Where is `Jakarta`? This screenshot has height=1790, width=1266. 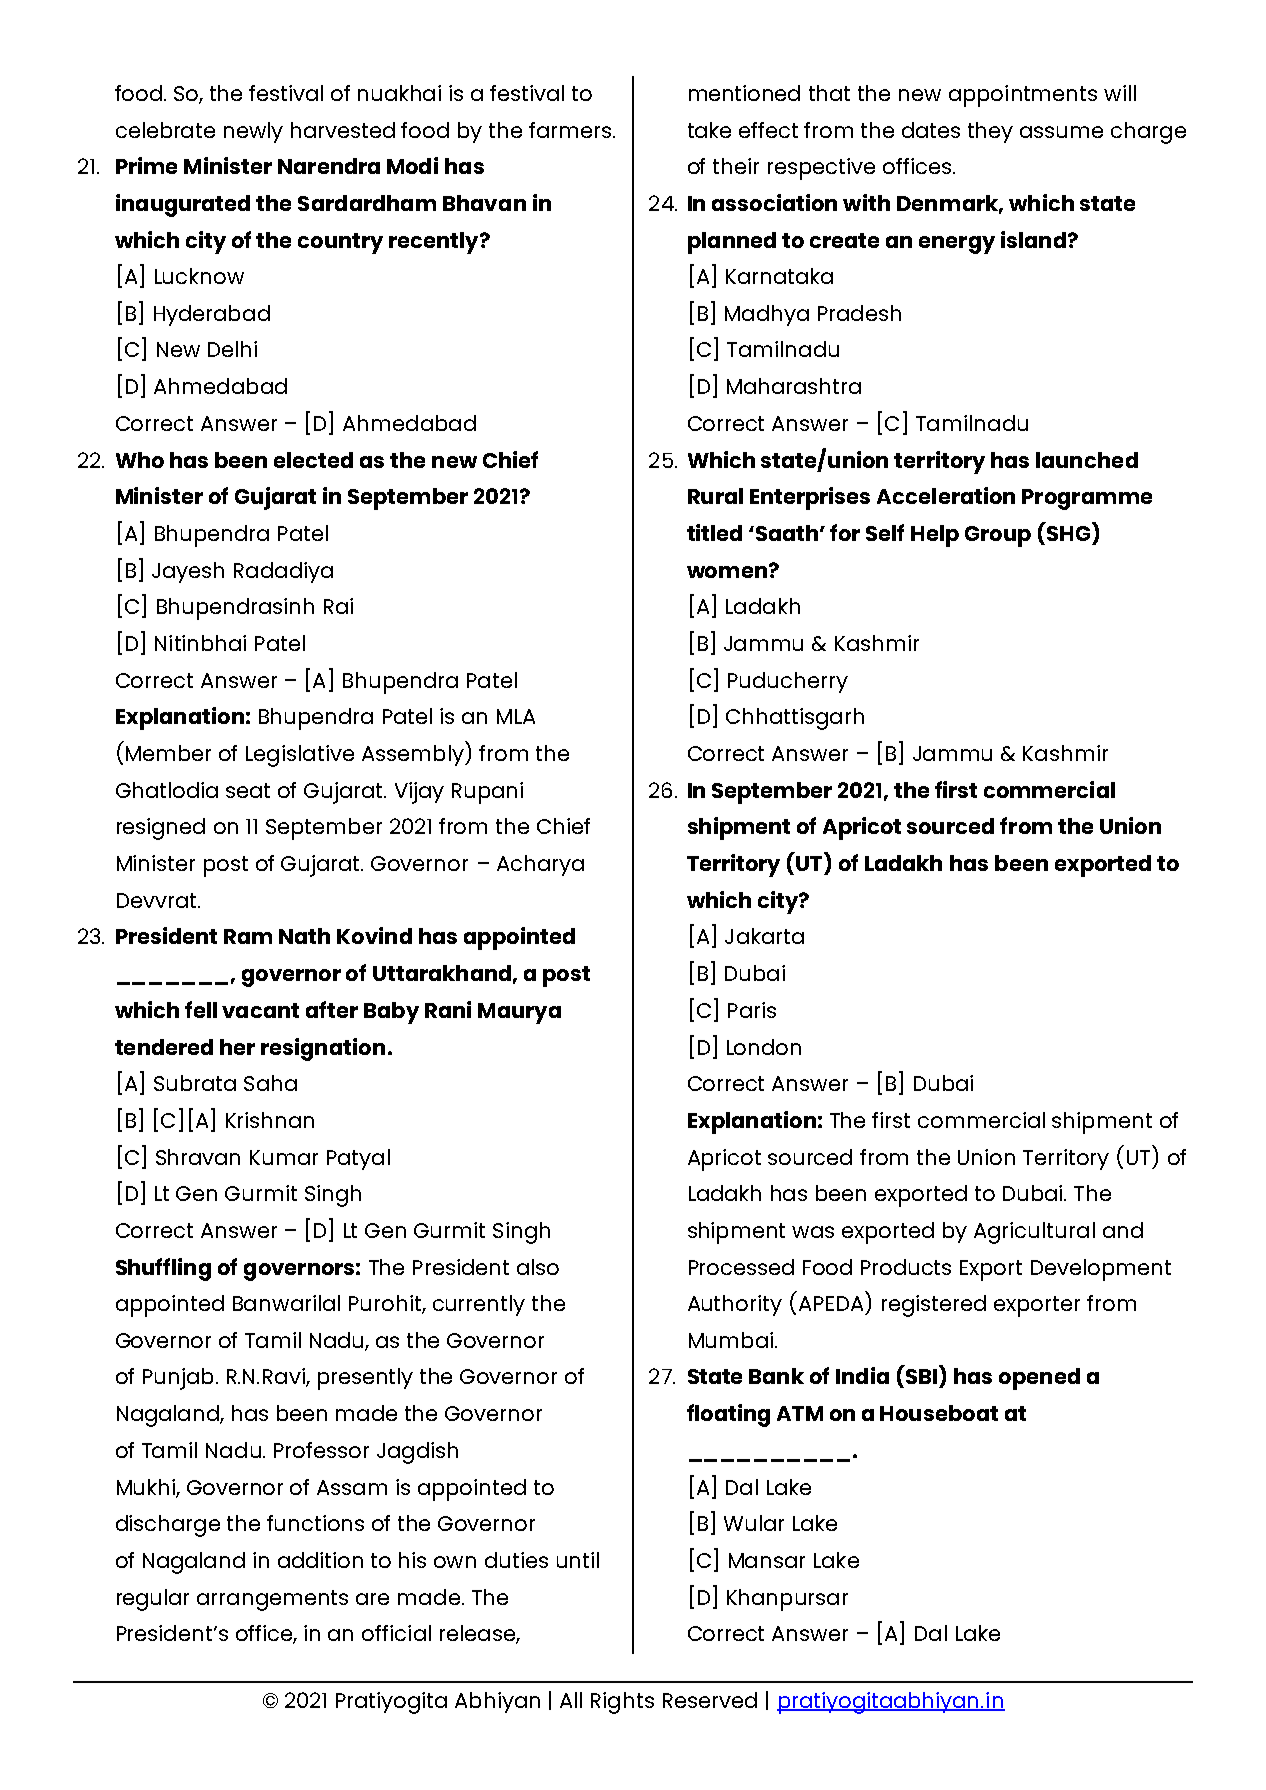
Jakarta is located at coordinates (764, 936).
